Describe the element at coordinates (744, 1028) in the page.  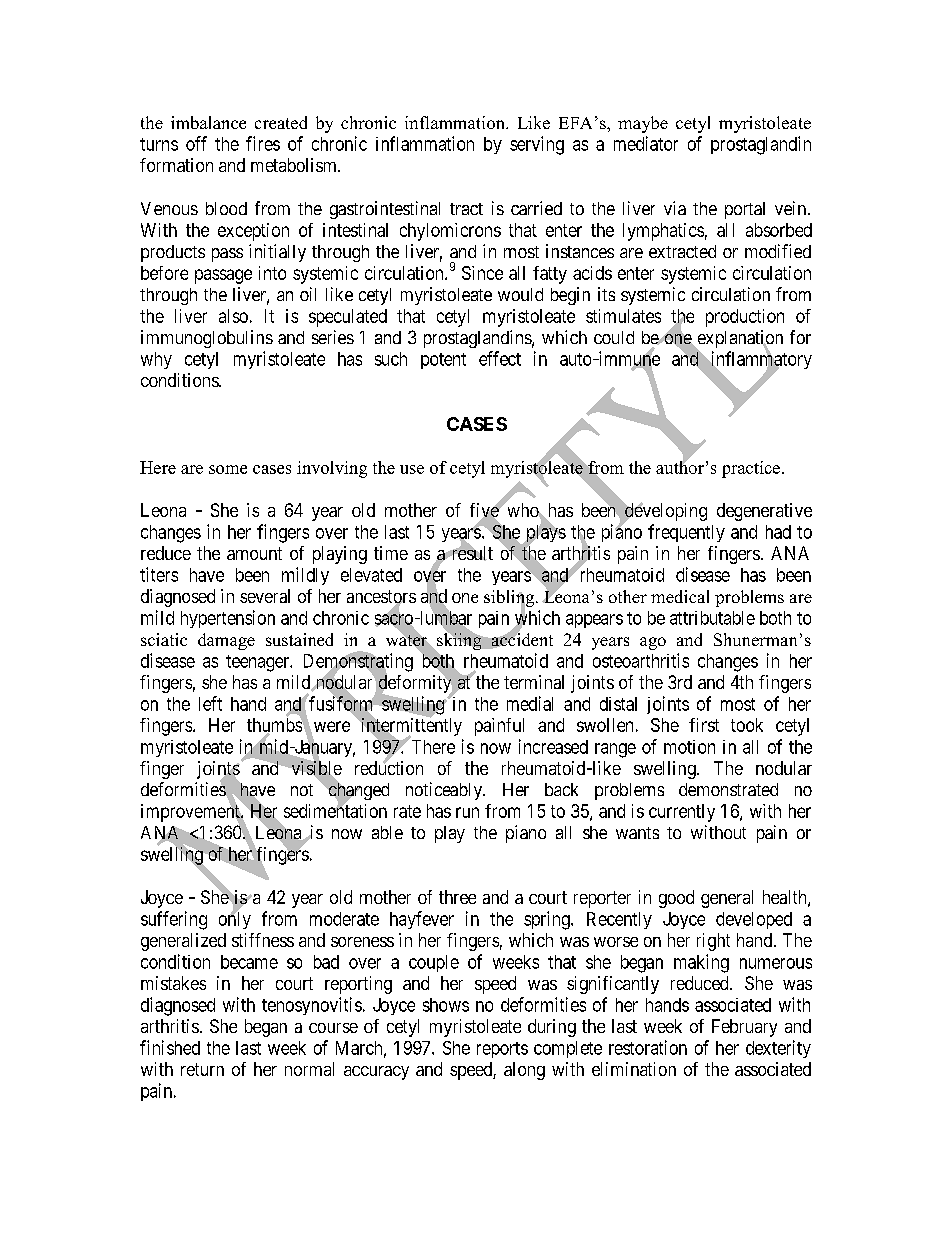
I see `February` at that location.
